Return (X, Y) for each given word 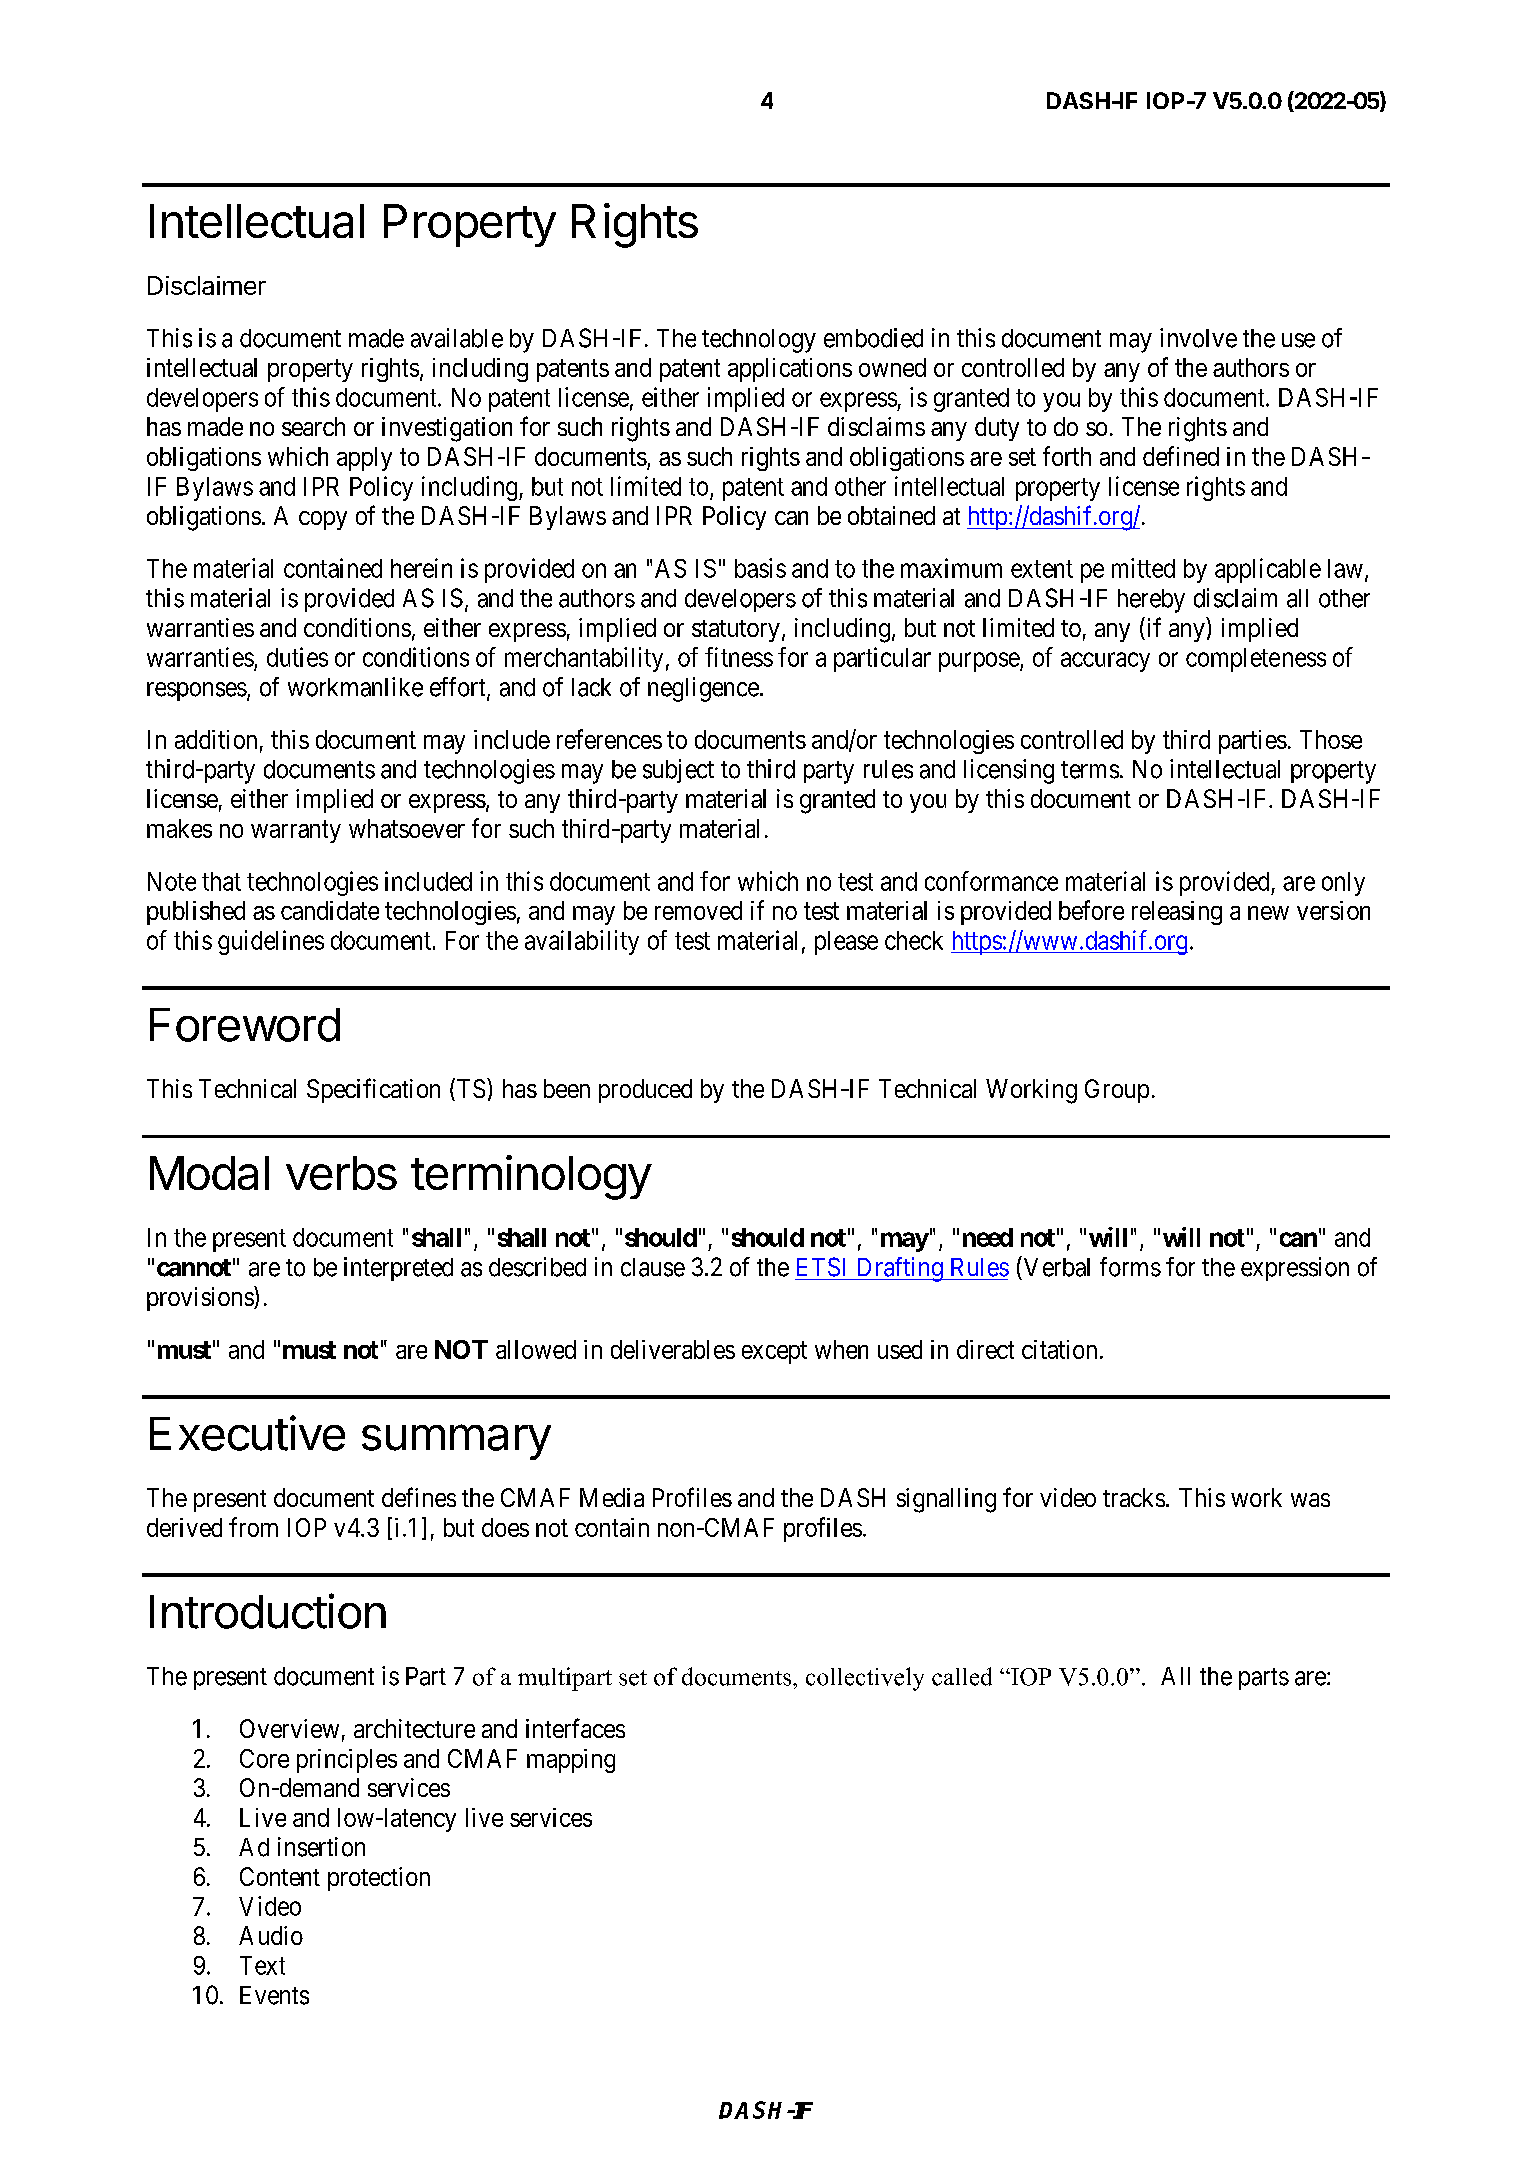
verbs (341, 1173)
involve (1198, 338)
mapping (571, 1761)
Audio (271, 1935)
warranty (296, 831)
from (253, 1527)
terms (1090, 770)
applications (790, 370)
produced (645, 1091)
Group (1117, 1091)
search (313, 426)
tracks (1134, 1497)
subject (678, 771)
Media (612, 1497)
